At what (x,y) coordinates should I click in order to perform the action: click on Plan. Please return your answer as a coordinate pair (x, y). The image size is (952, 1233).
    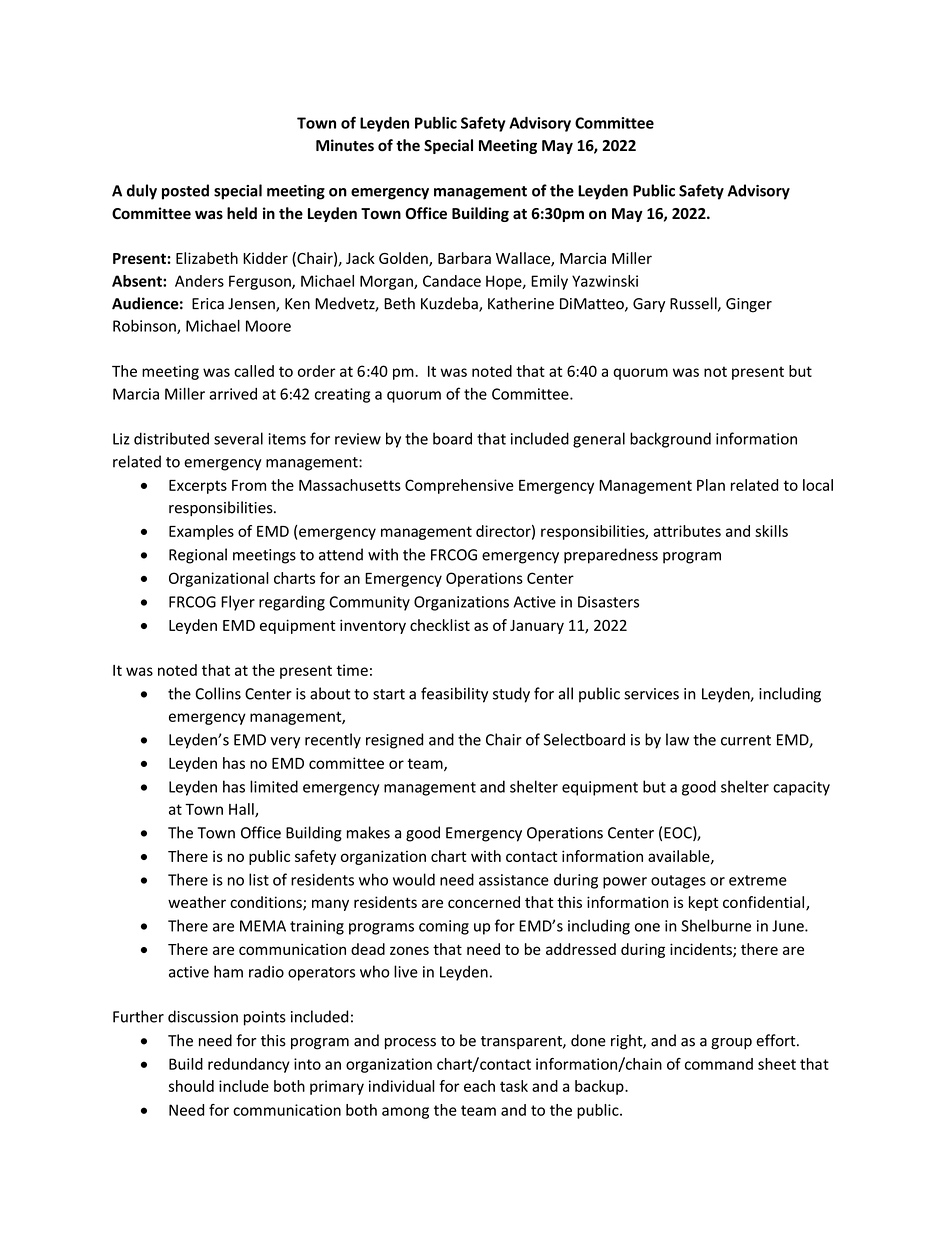
    Looking at the image, I should click on (711, 485).
